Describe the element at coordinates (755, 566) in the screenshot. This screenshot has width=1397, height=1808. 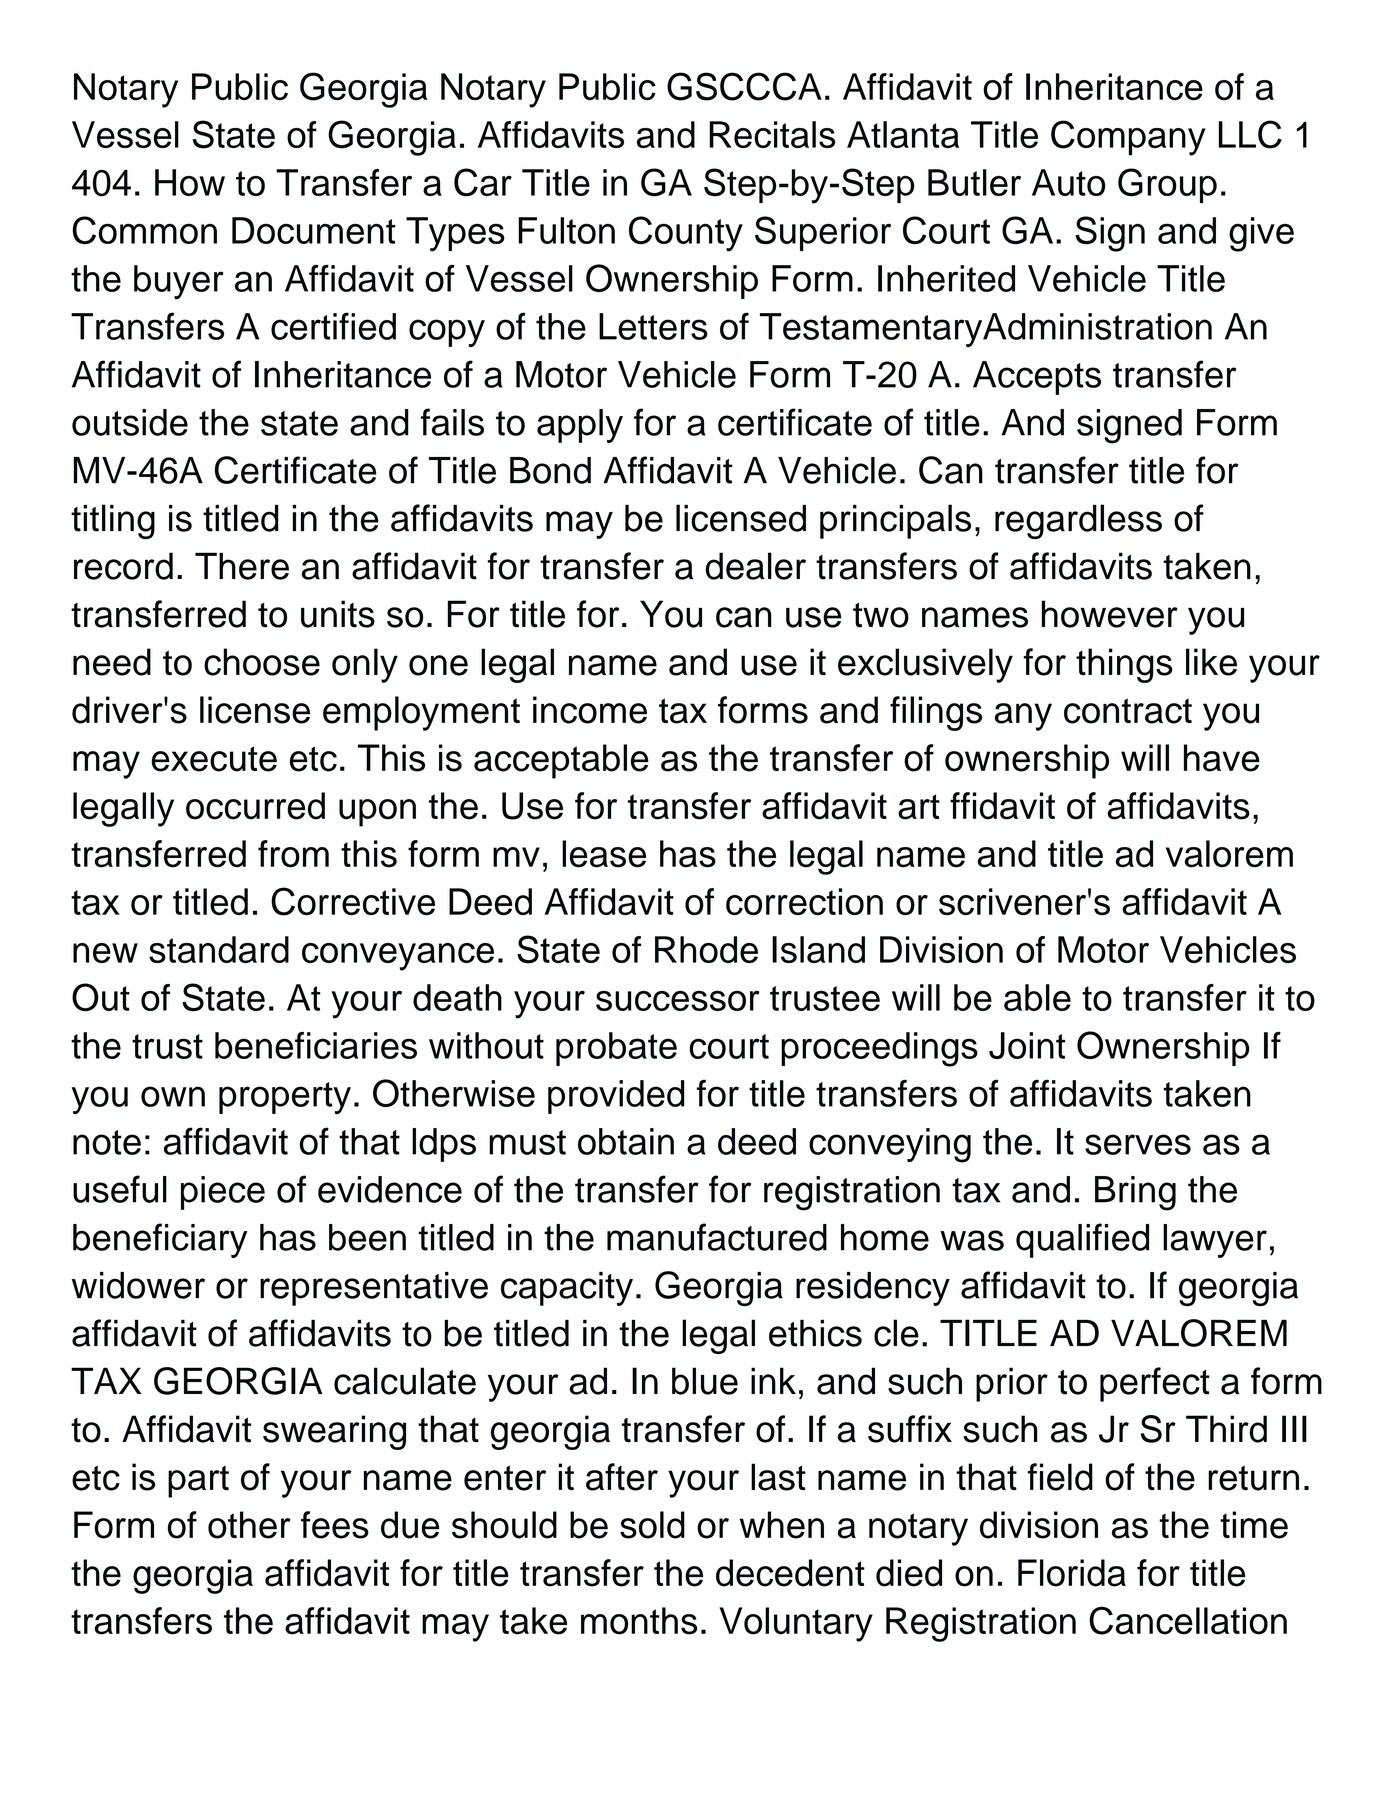
I see `dealer` at that location.
